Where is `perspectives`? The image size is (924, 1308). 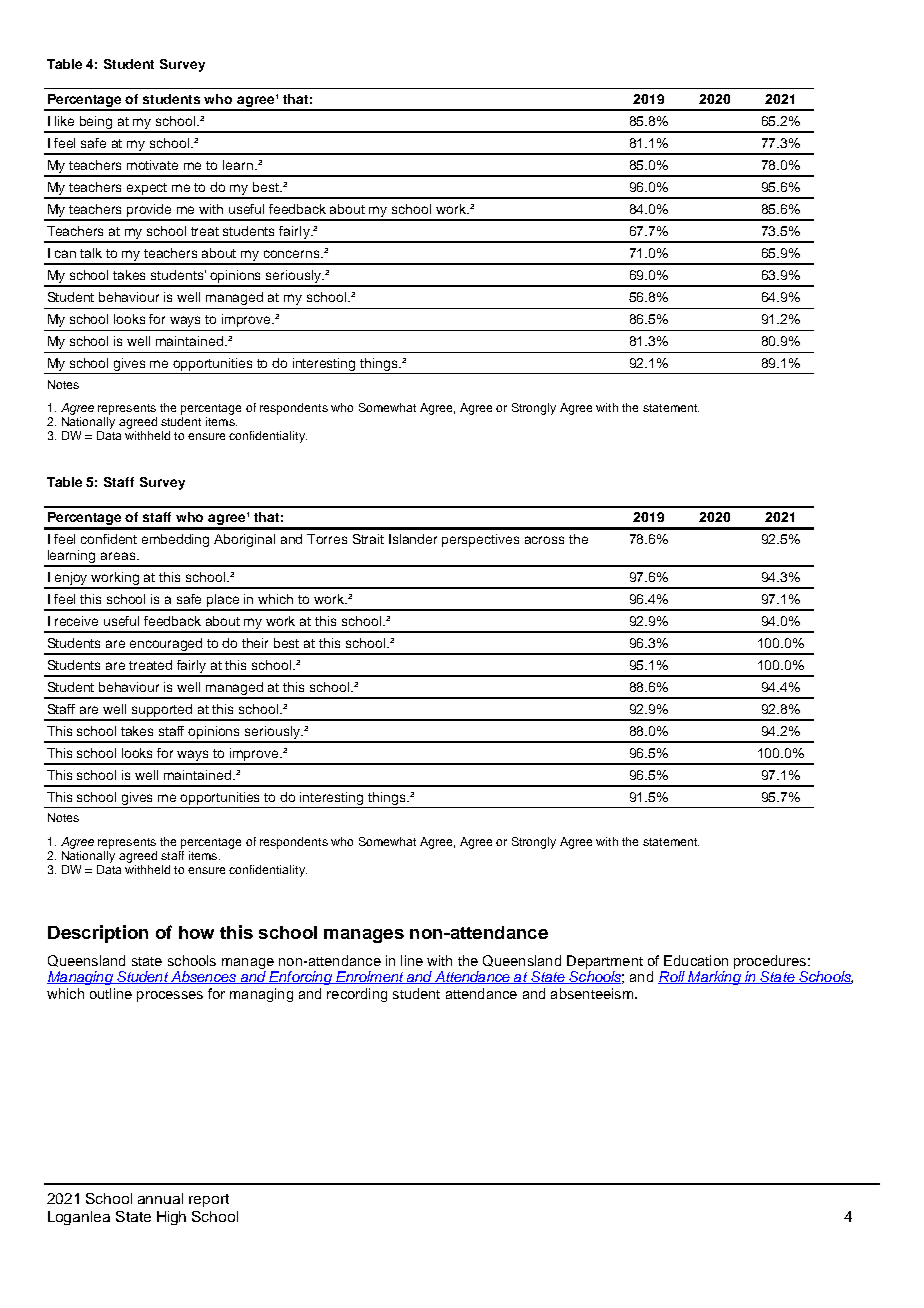 perspectives is located at coordinates (480, 540).
